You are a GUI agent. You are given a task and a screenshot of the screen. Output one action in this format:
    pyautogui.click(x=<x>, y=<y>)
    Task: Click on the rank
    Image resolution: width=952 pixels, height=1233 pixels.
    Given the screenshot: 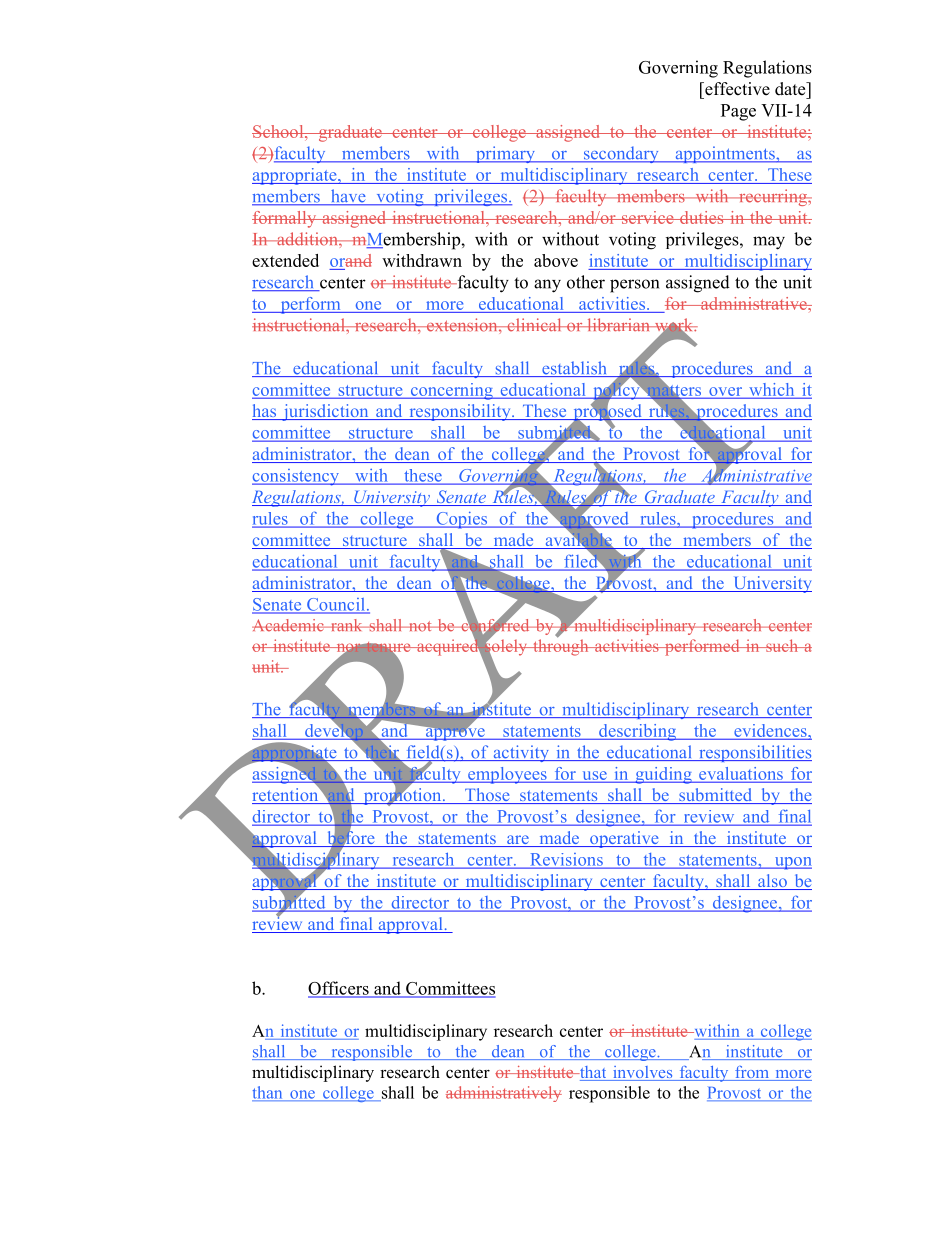 What is the action you would take?
    pyautogui.click(x=346, y=625)
